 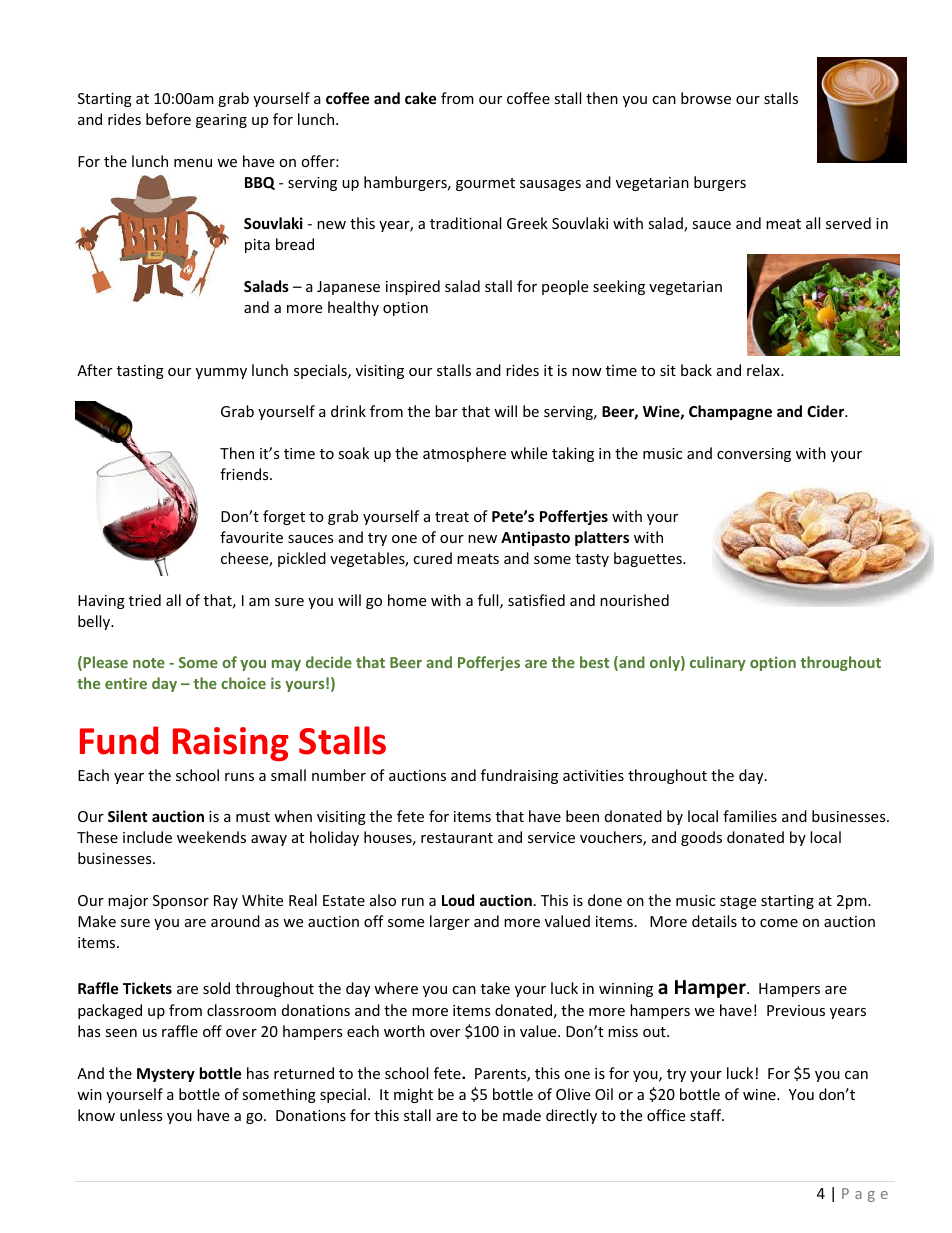 I want to click on atmosphere, so click(x=464, y=454).
